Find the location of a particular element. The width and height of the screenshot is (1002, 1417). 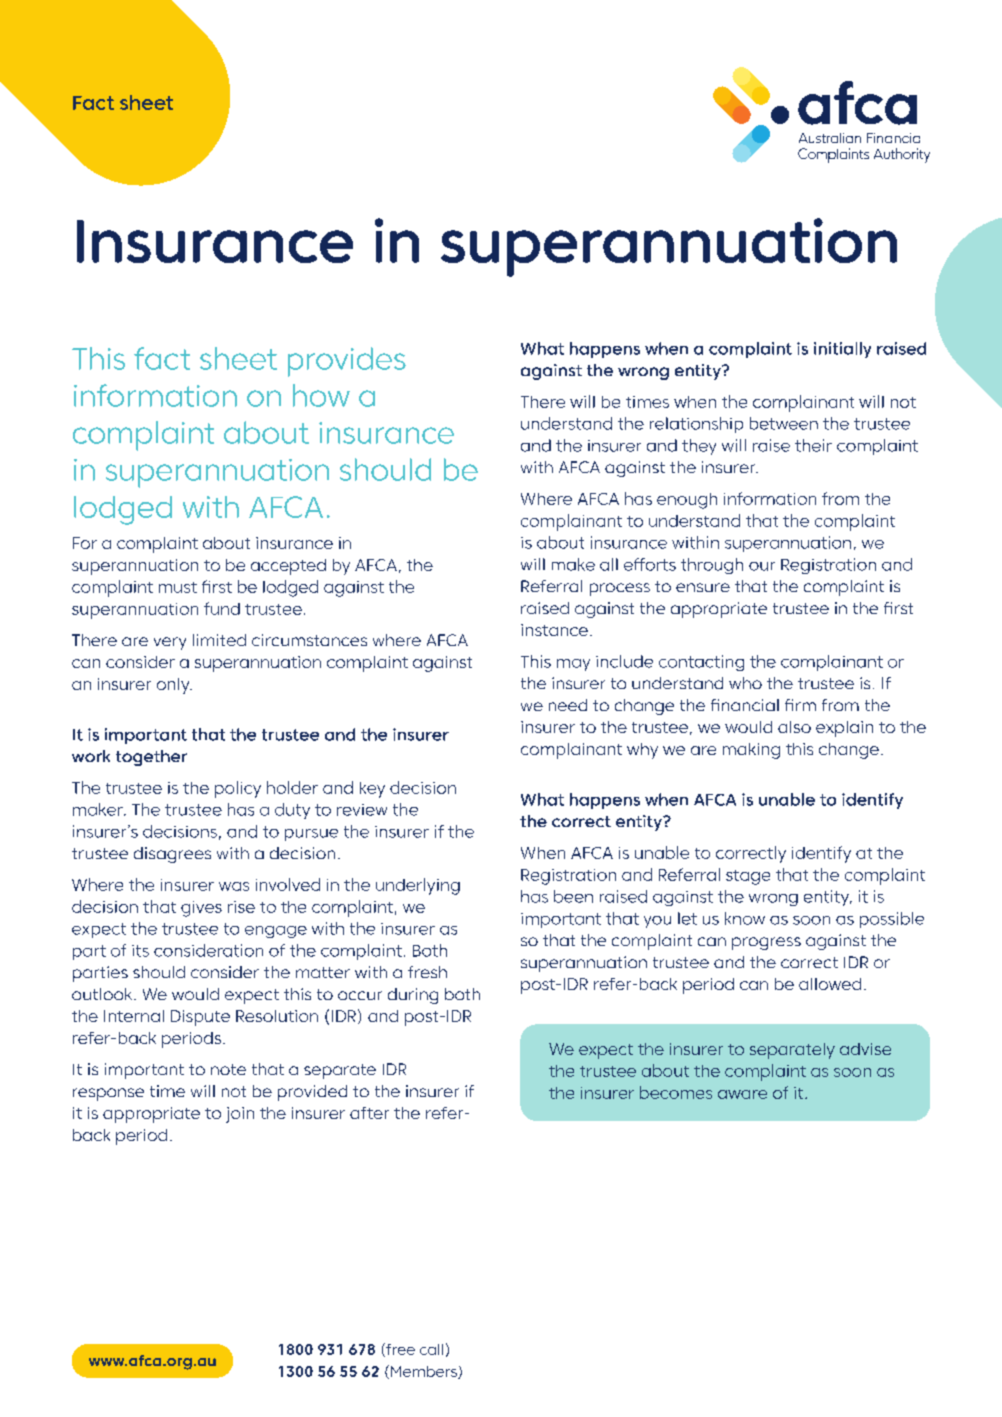

how is located at coordinates (321, 395).
